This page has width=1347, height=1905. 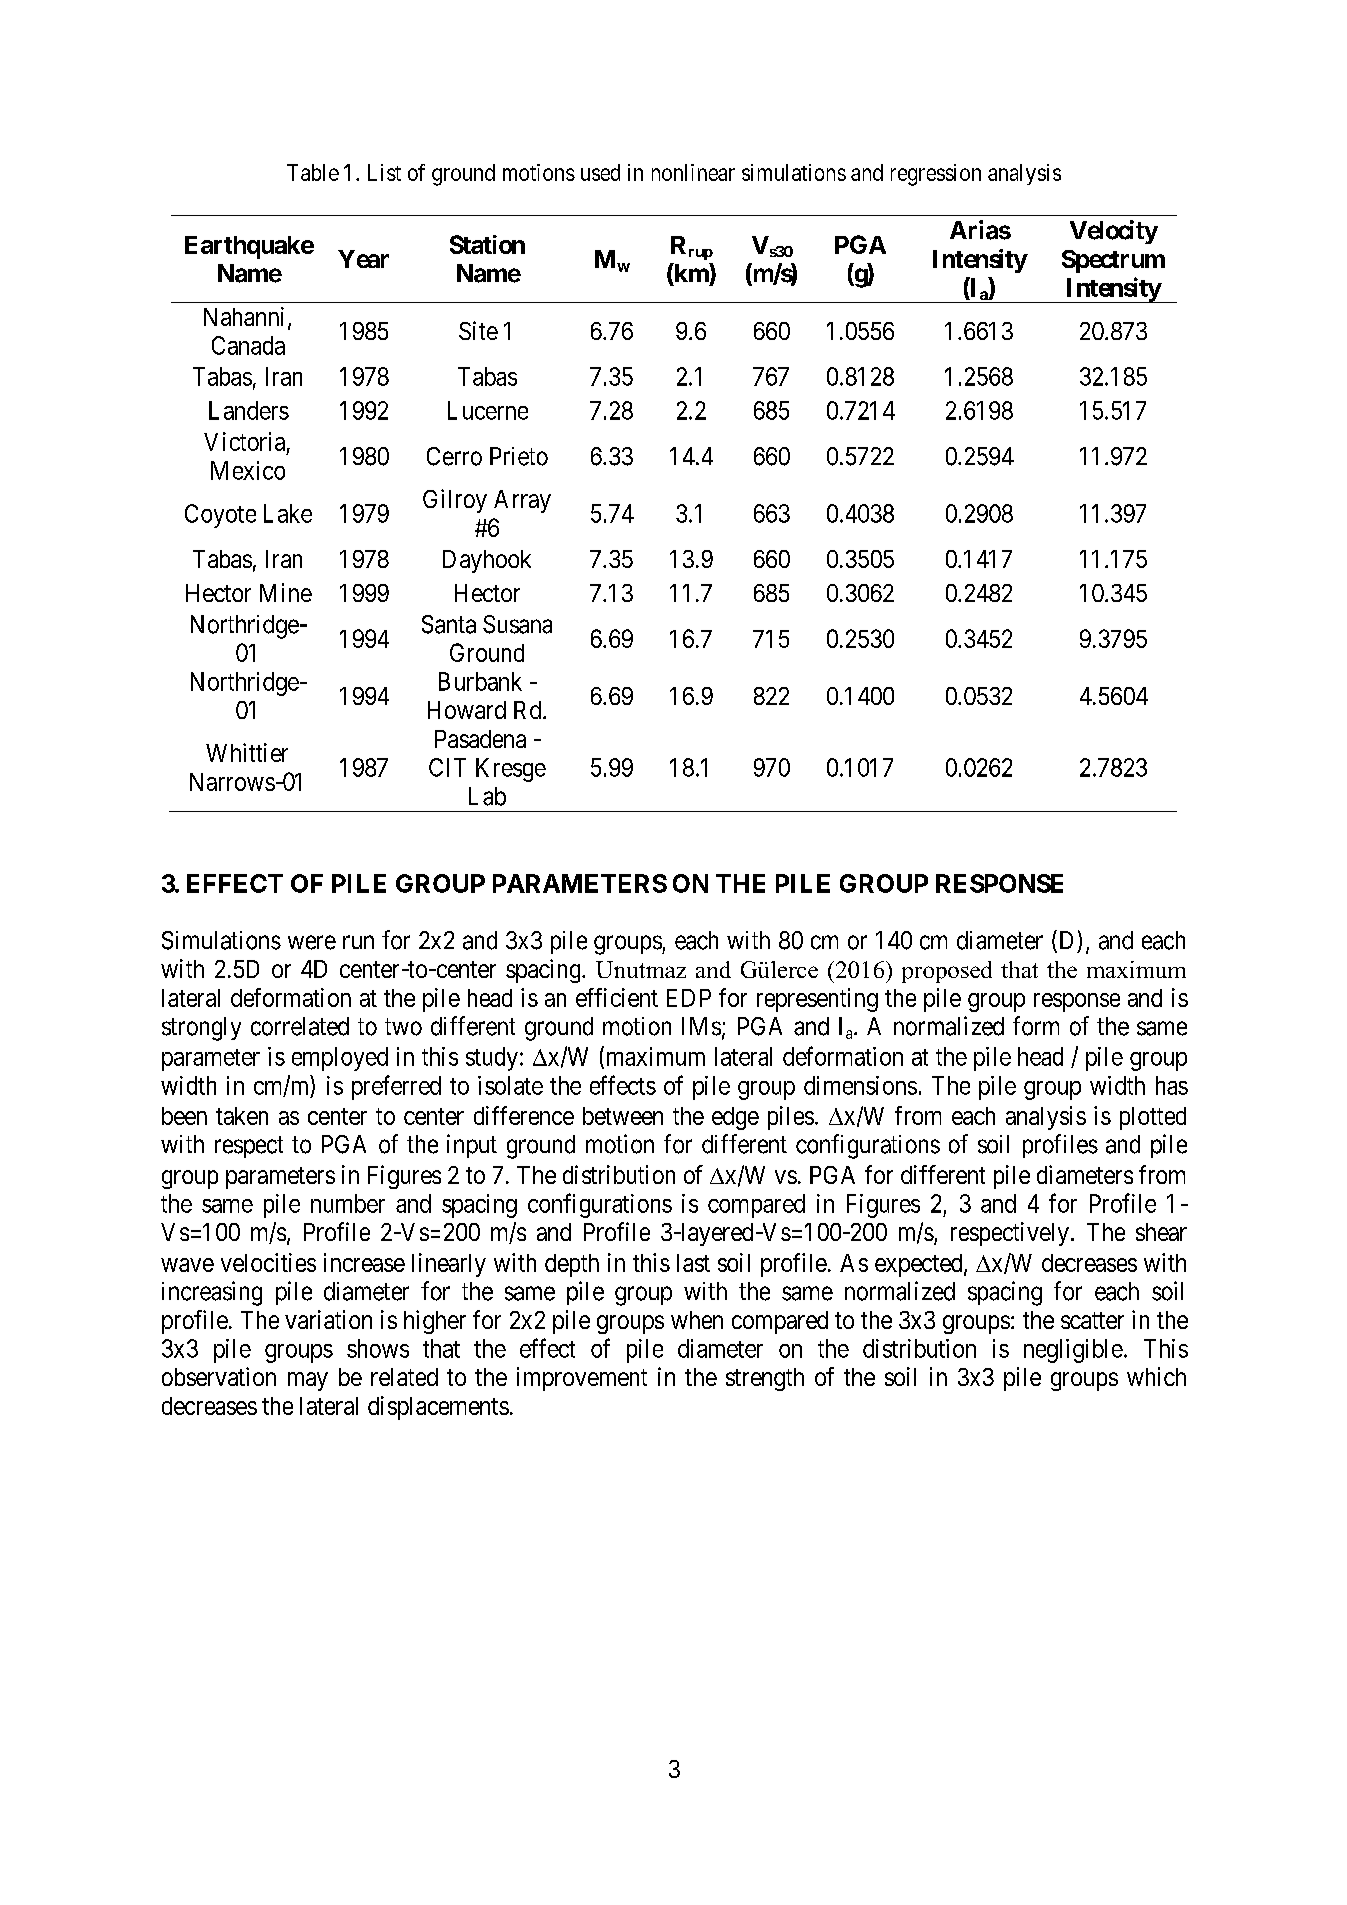 What do you see at coordinates (487, 796) in the page?
I see `Lab` at bounding box center [487, 796].
